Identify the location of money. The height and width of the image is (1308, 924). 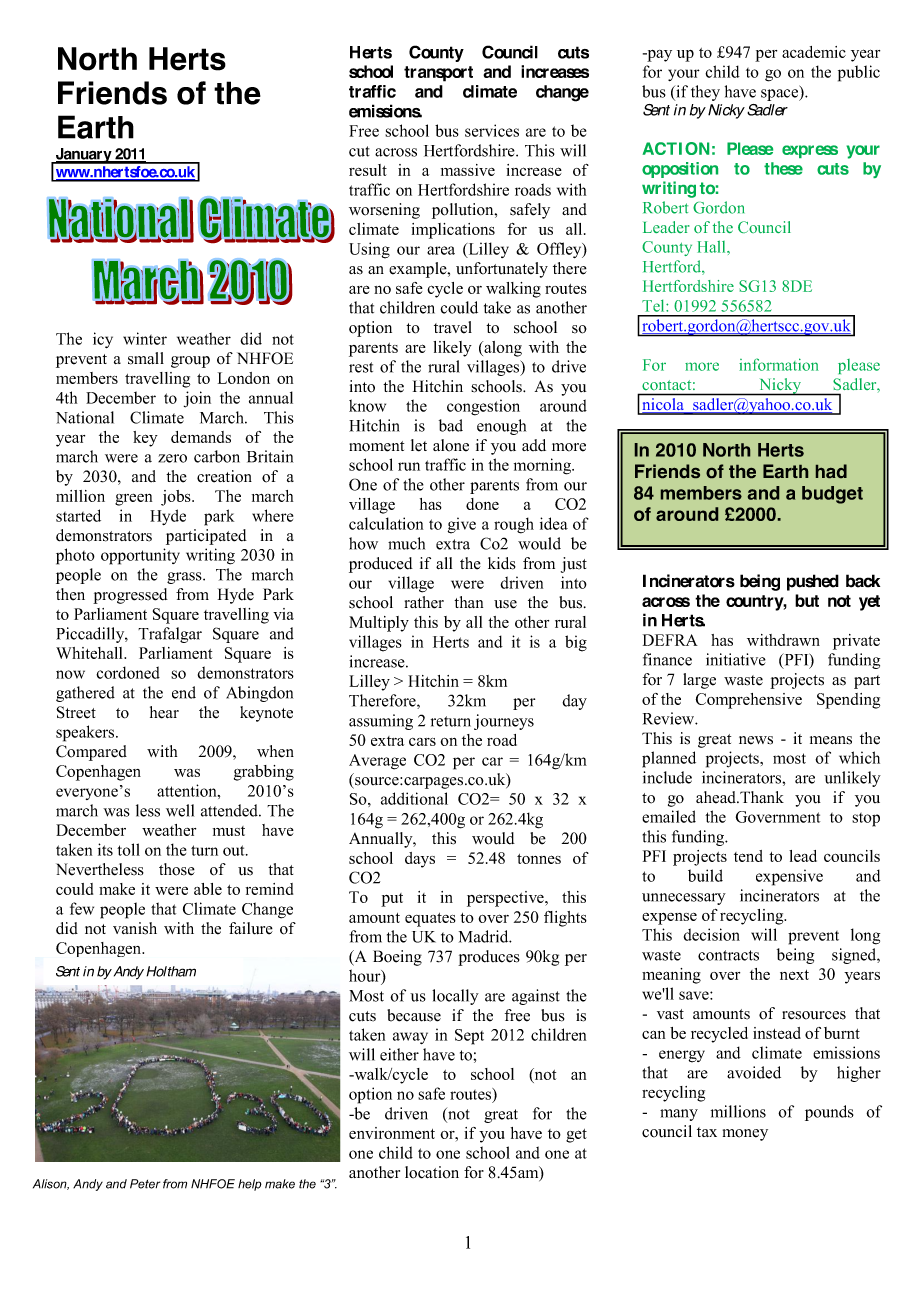
(745, 1135).
